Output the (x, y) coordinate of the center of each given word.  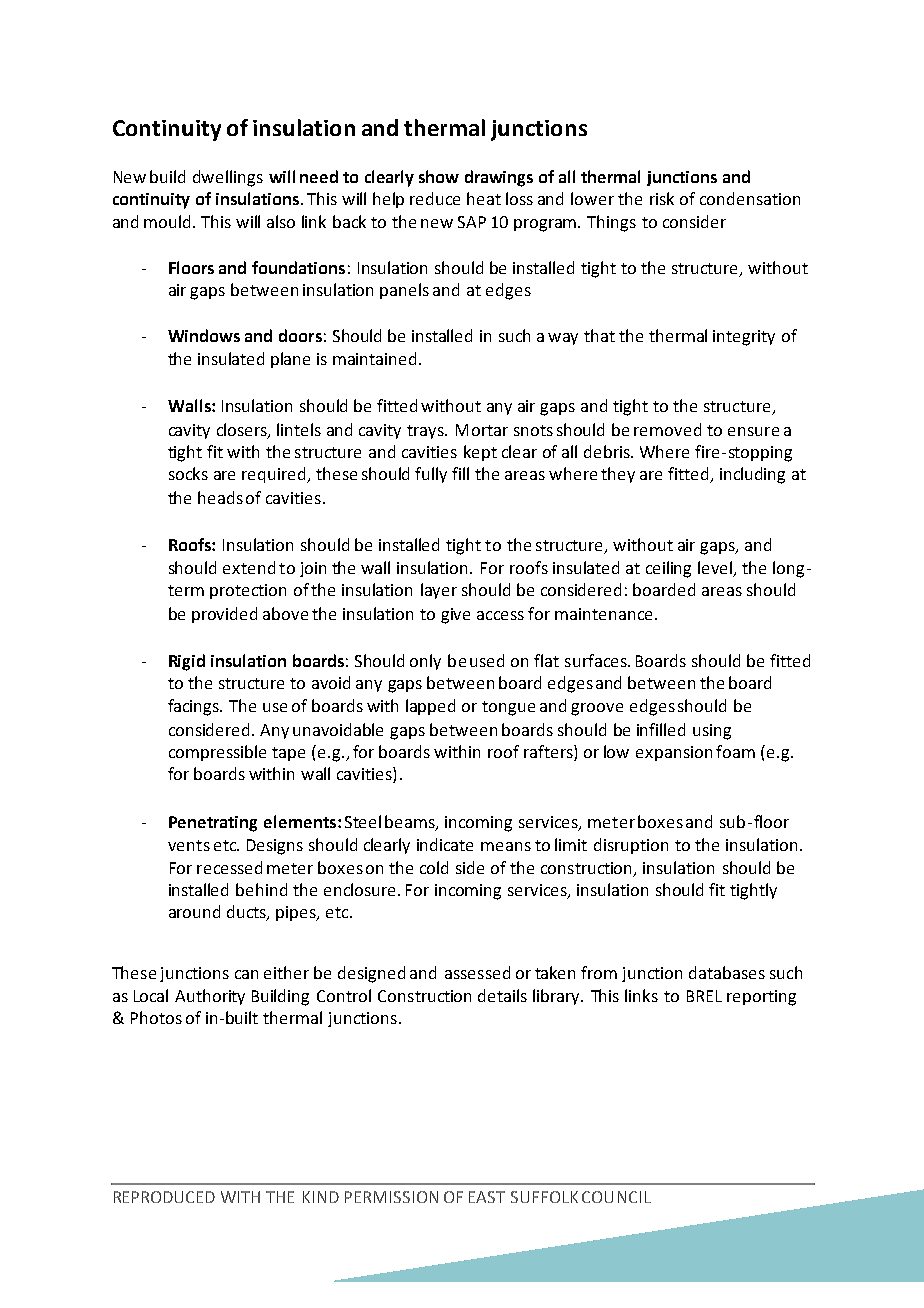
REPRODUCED (164, 1197)
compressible (217, 753)
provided (224, 615)
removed (667, 429)
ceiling (668, 569)
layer (439, 591)
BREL (704, 996)
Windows (204, 335)
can (246, 974)
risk (662, 198)
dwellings (228, 178)
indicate (445, 844)
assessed (477, 972)
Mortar (482, 430)
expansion (674, 753)
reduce (435, 198)
